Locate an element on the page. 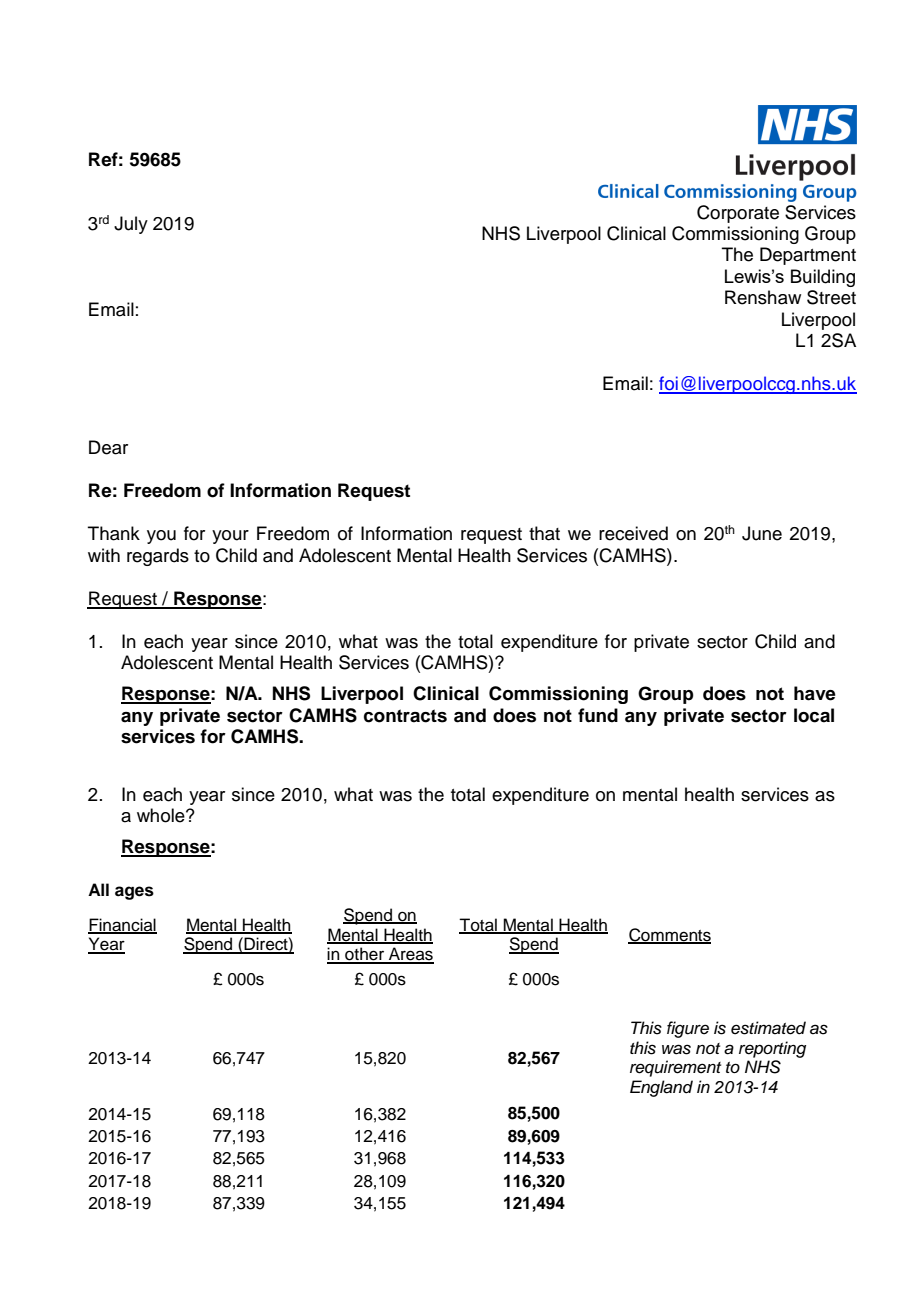 The height and width of the page is (1308, 924). Department is located at coordinates (808, 256).
